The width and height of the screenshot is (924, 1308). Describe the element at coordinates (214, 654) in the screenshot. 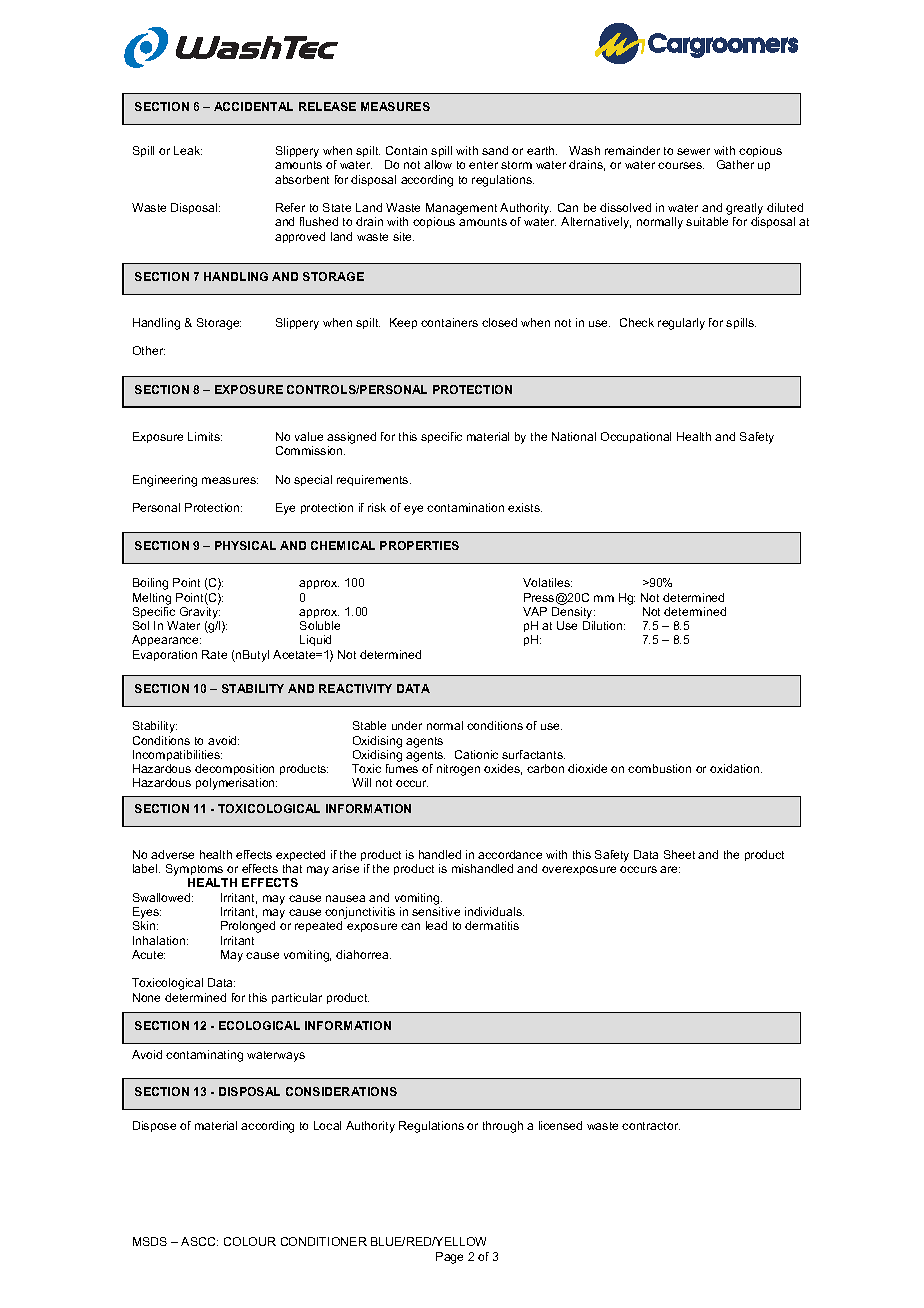

I see `Rate` at that location.
